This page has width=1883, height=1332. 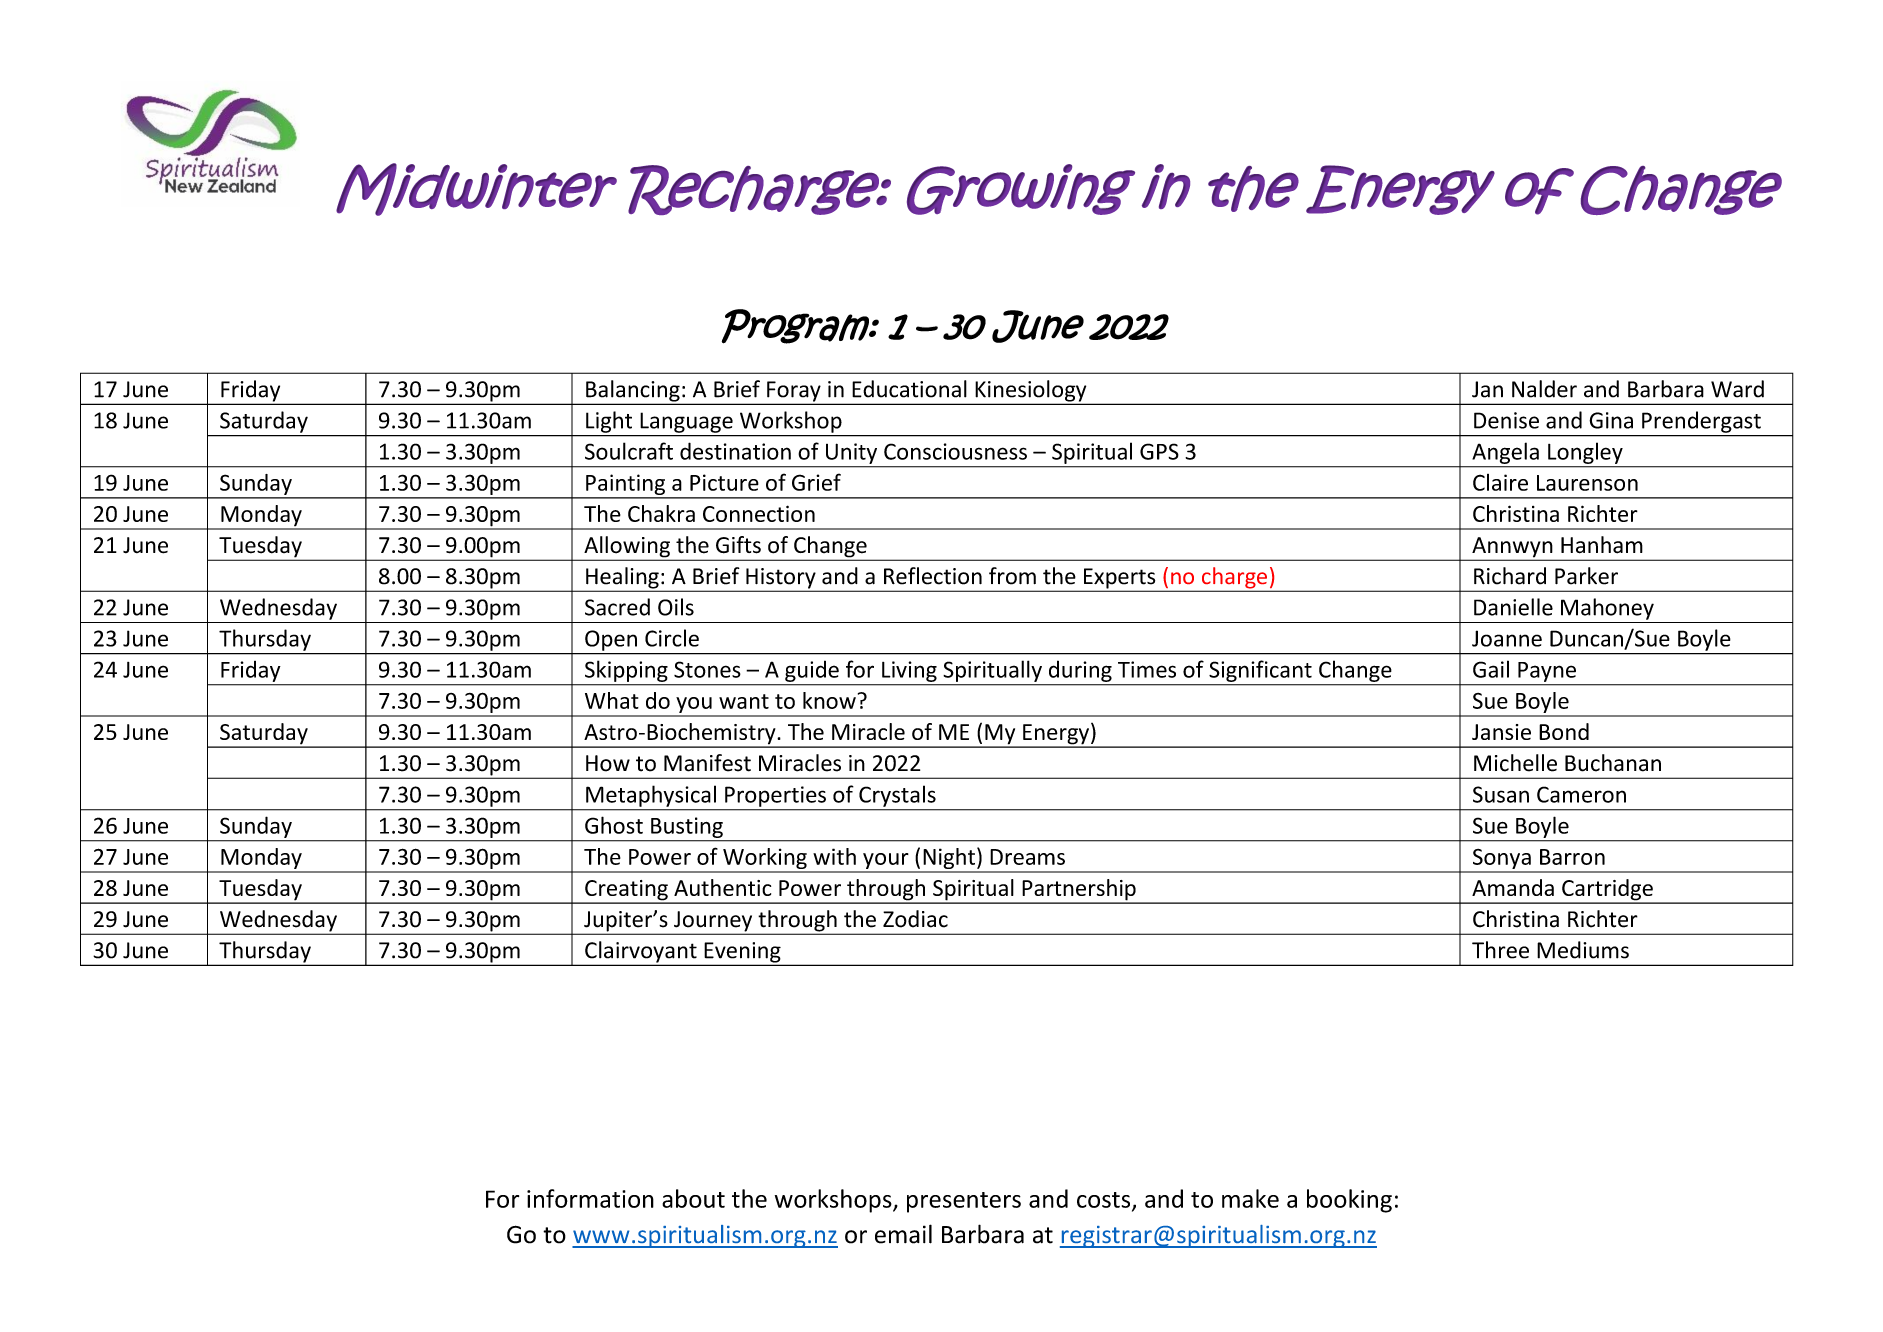 What do you see at coordinates (687, 423) in the page?
I see `Language` at bounding box center [687, 423].
